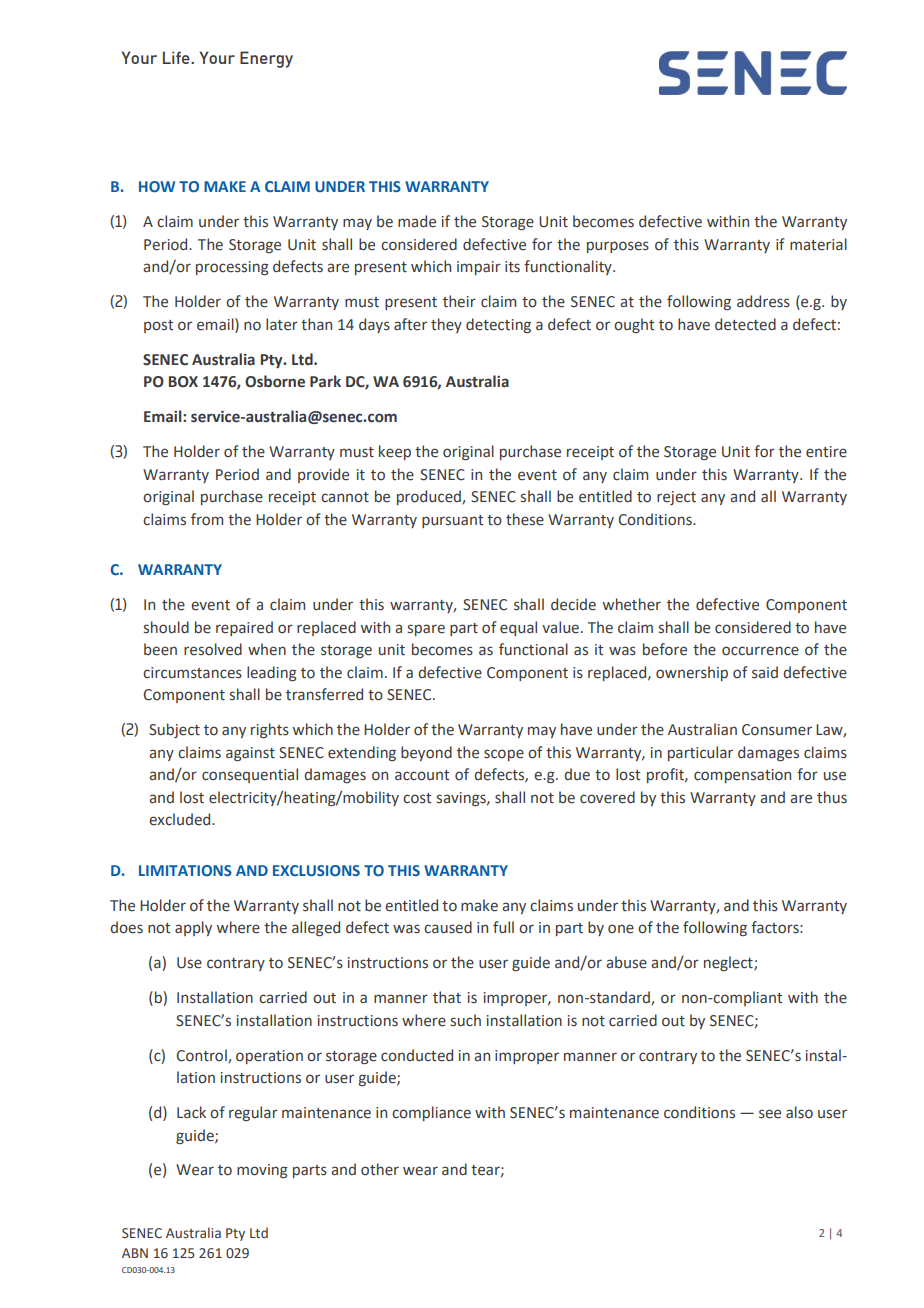  Describe the element at coordinates (417, 221) in the image. I see `made` at that location.
